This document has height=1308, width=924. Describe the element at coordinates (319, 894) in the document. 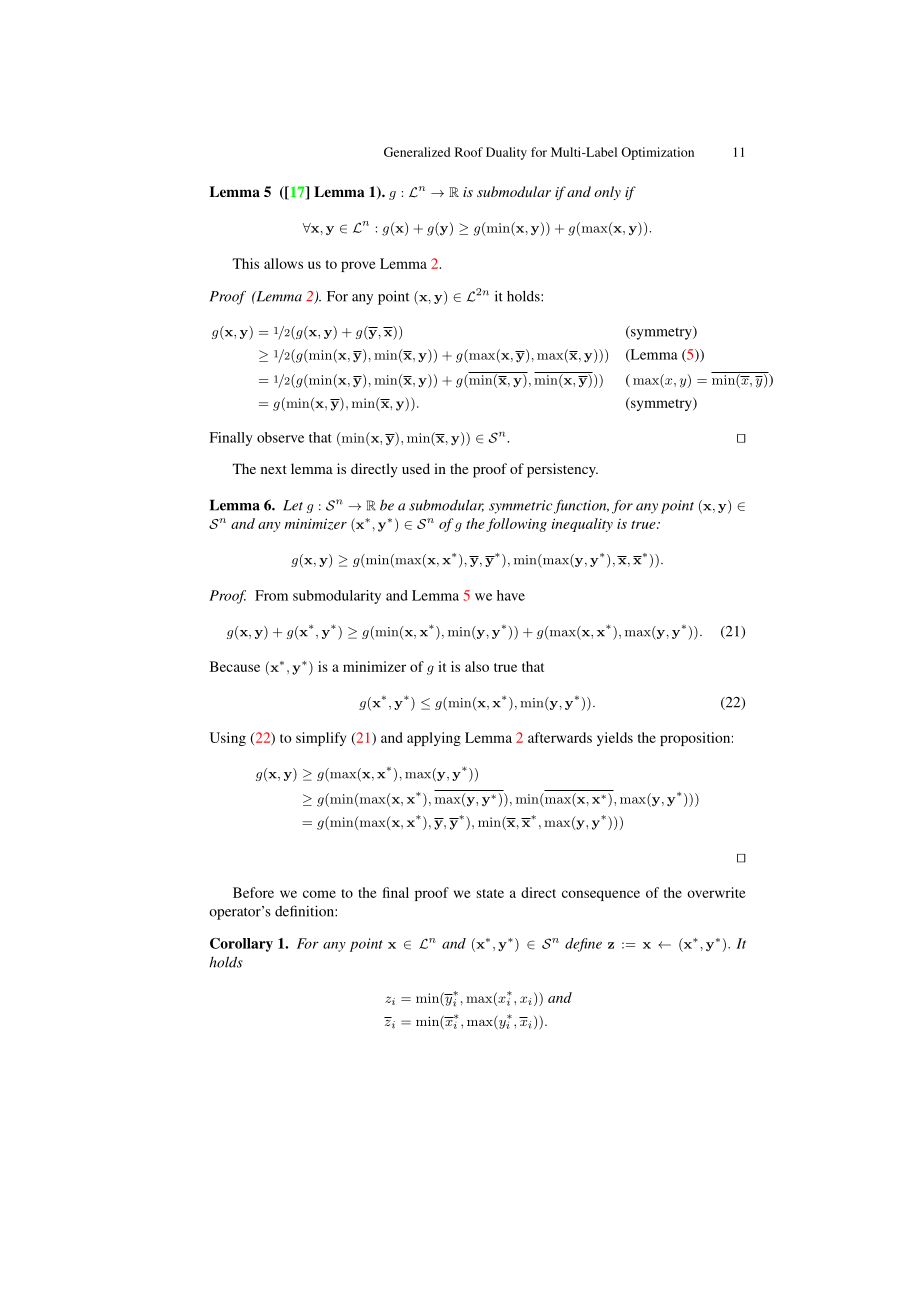

I see `come` at that location.
